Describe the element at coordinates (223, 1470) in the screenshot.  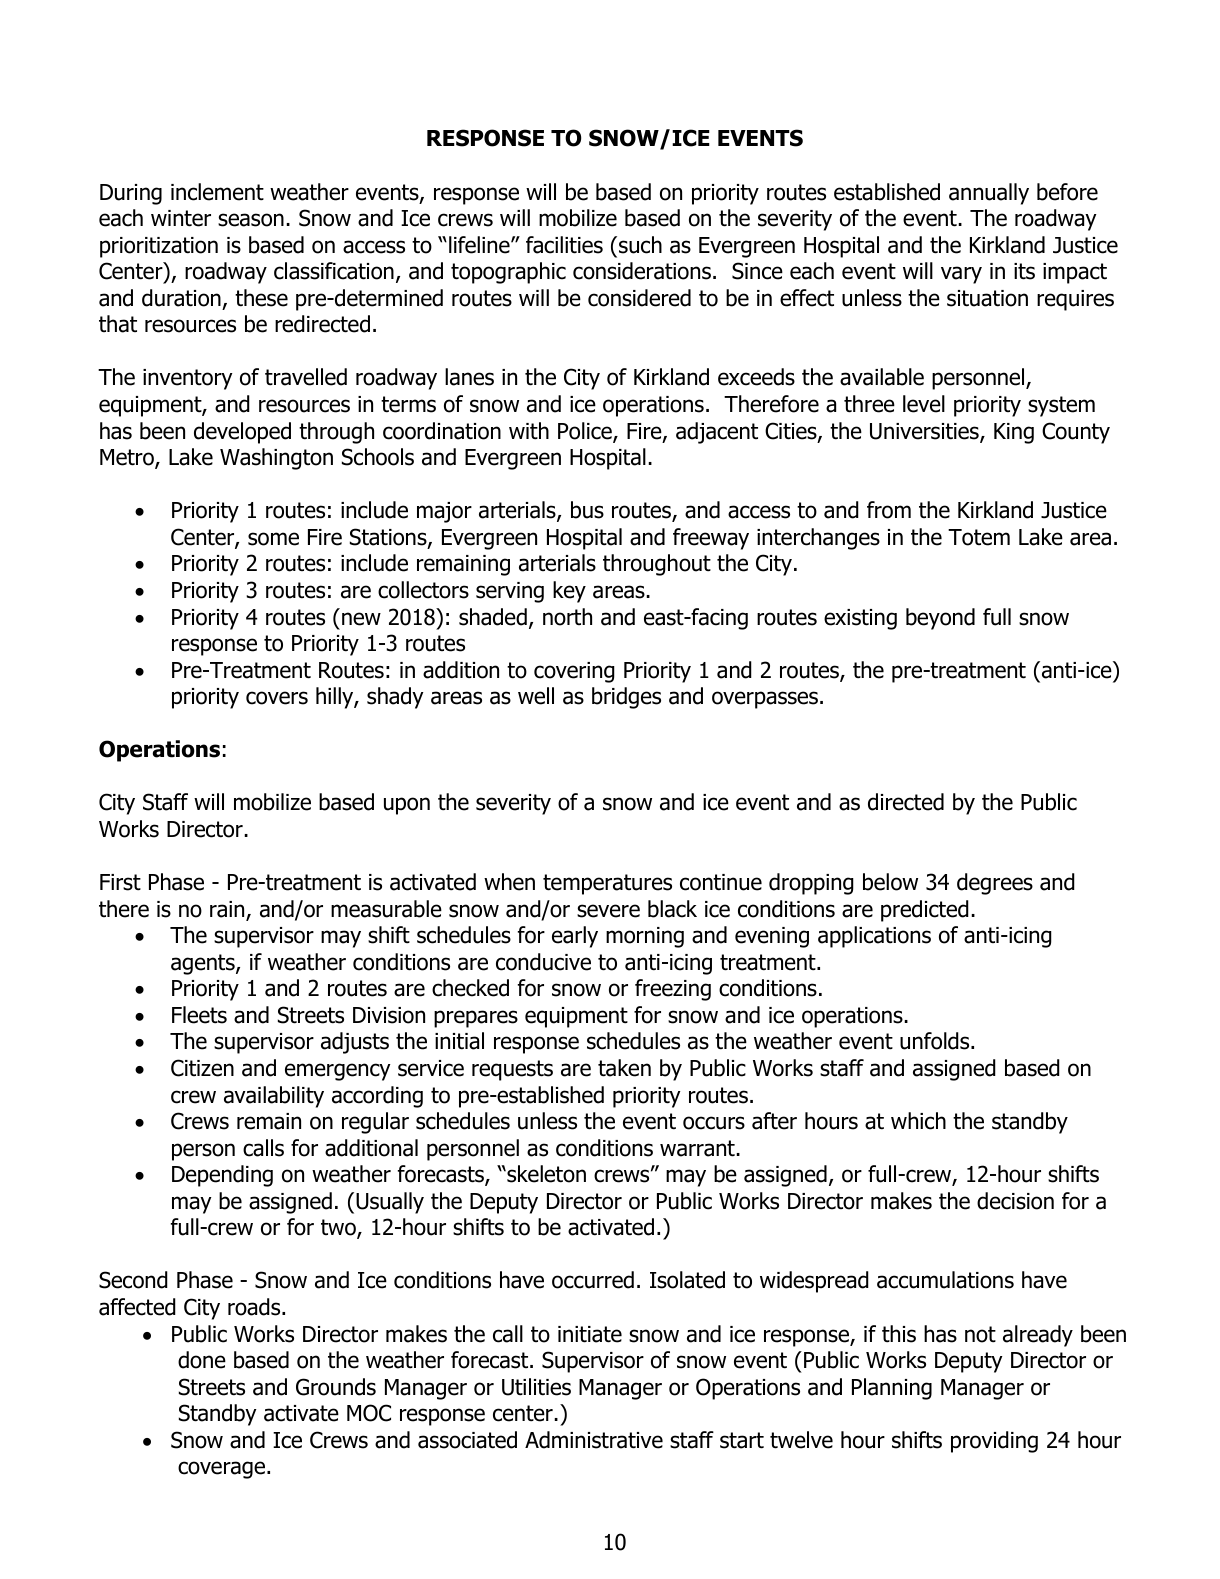
I see `coverage` at that location.
